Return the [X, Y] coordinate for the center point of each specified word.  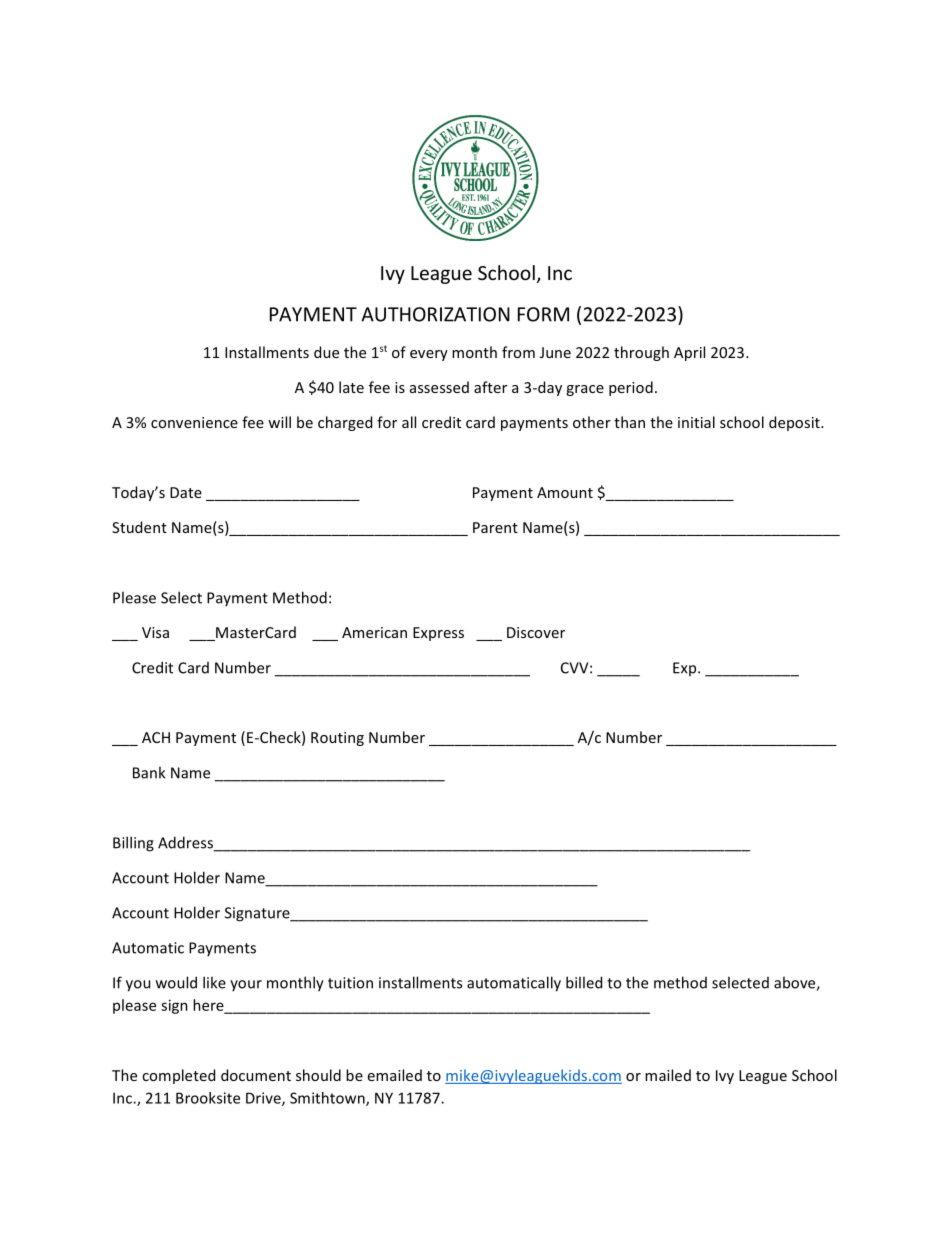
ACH [156, 737]
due [326, 352]
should [318, 1075]
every [429, 355]
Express [438, 634]
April [689, 353]
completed [178, 1076]
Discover [536, 632]
